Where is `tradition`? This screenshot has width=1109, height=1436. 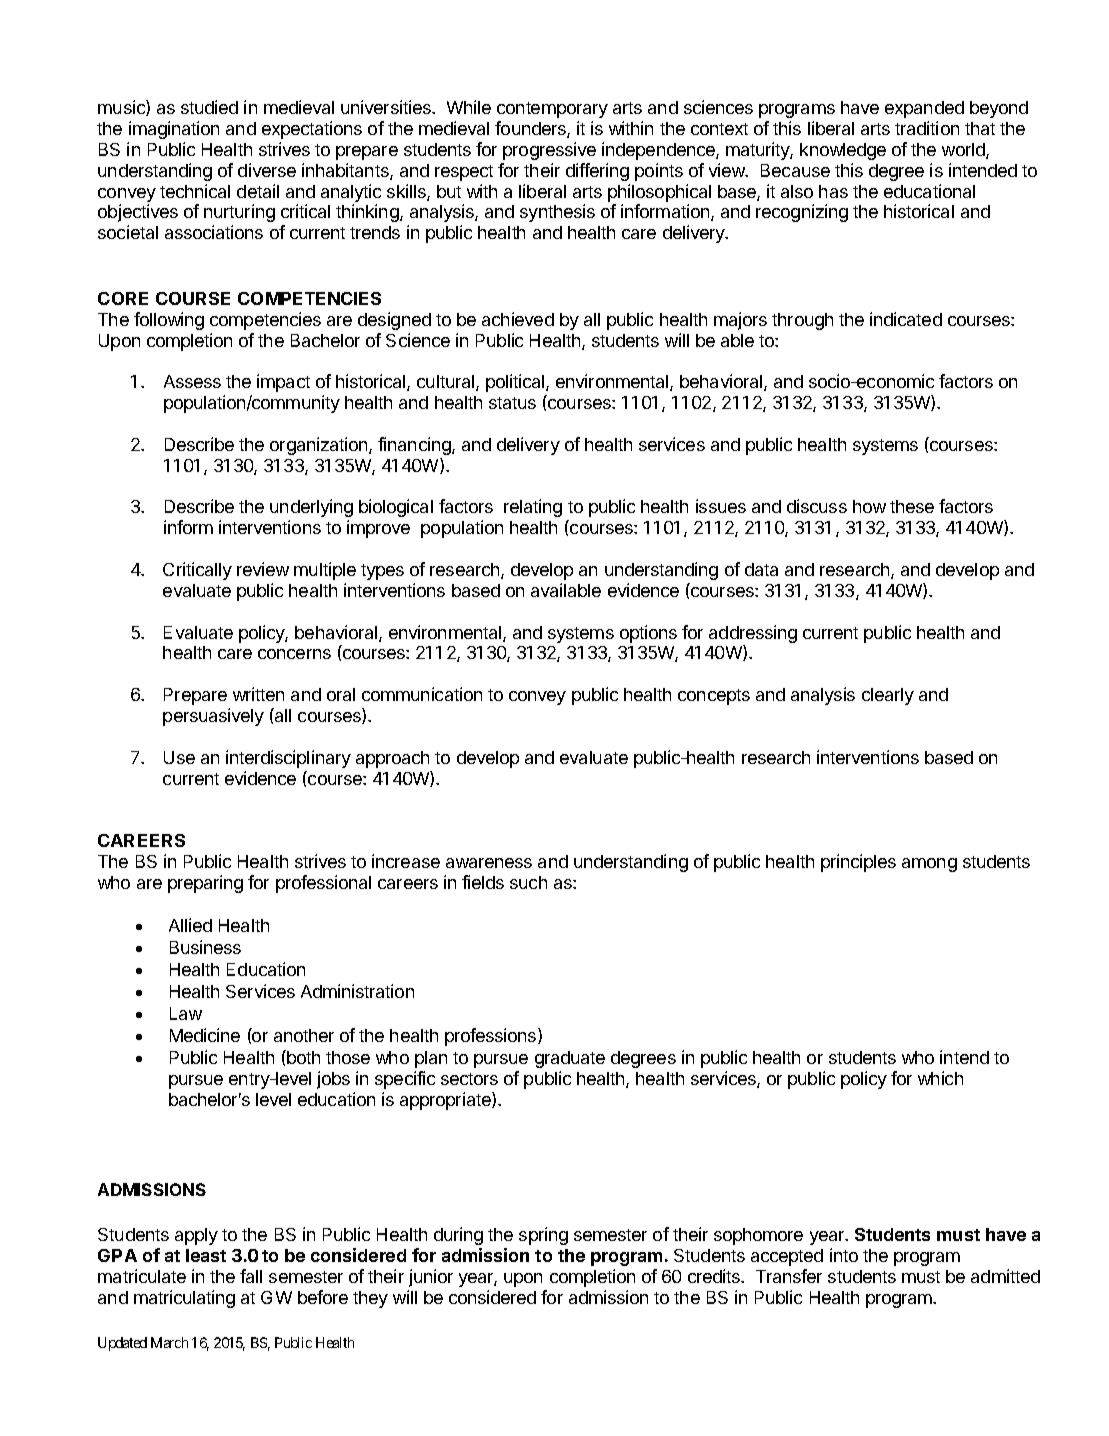
tradition is located at coordinates (927, 128).
